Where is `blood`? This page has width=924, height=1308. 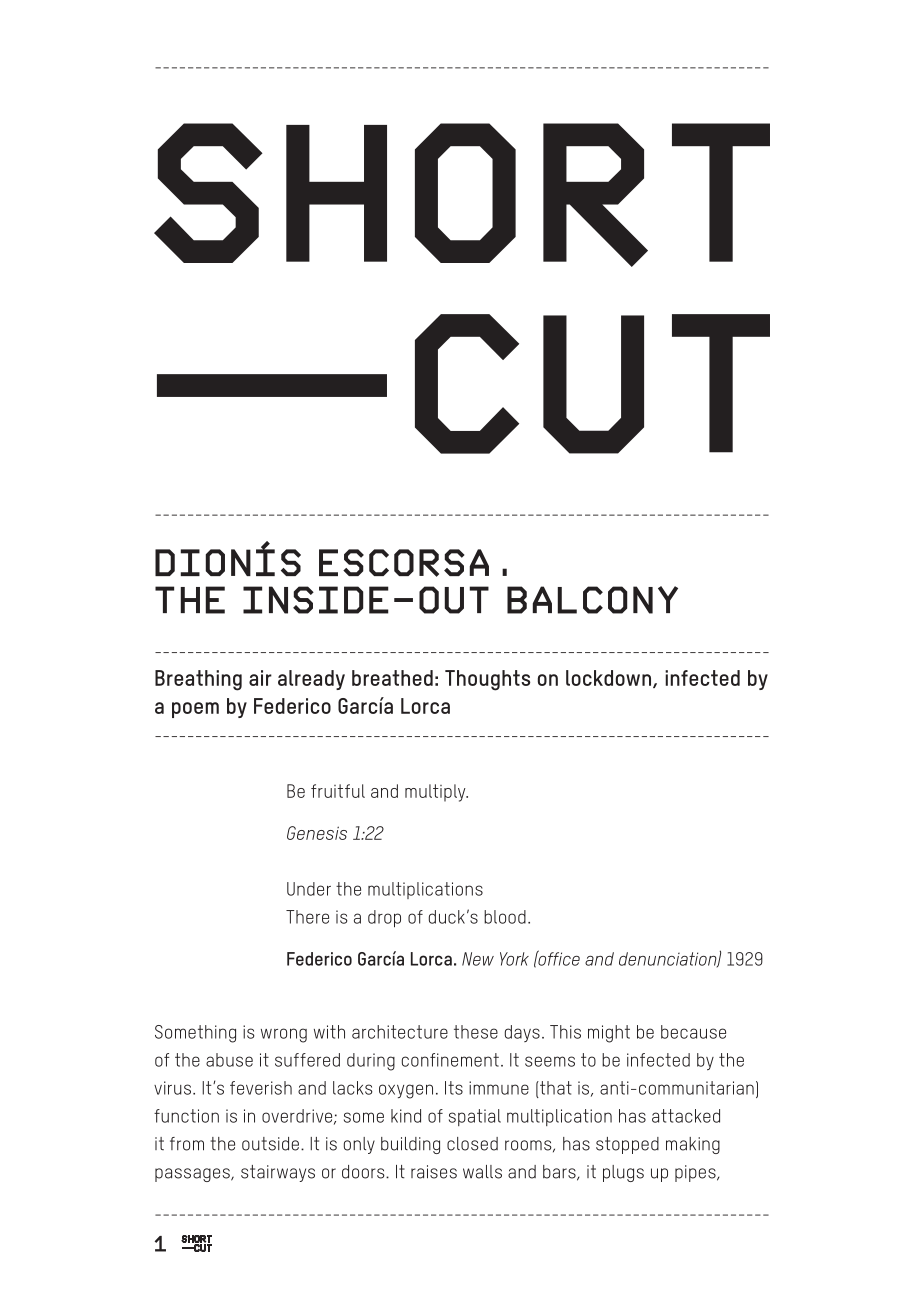
blood is located at coordinates (505, 917).
